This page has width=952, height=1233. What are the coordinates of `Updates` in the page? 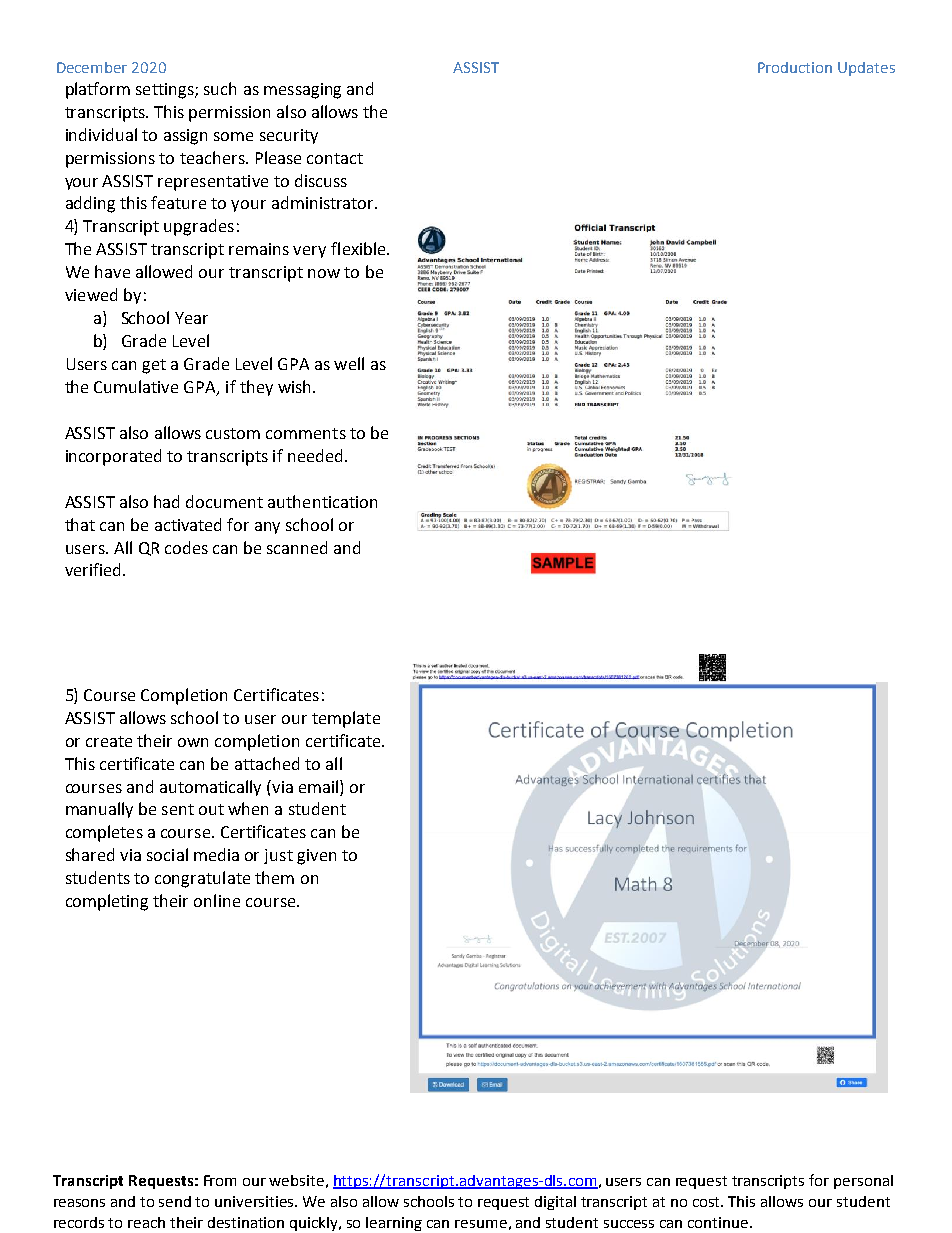 It's located at (866, 69).
